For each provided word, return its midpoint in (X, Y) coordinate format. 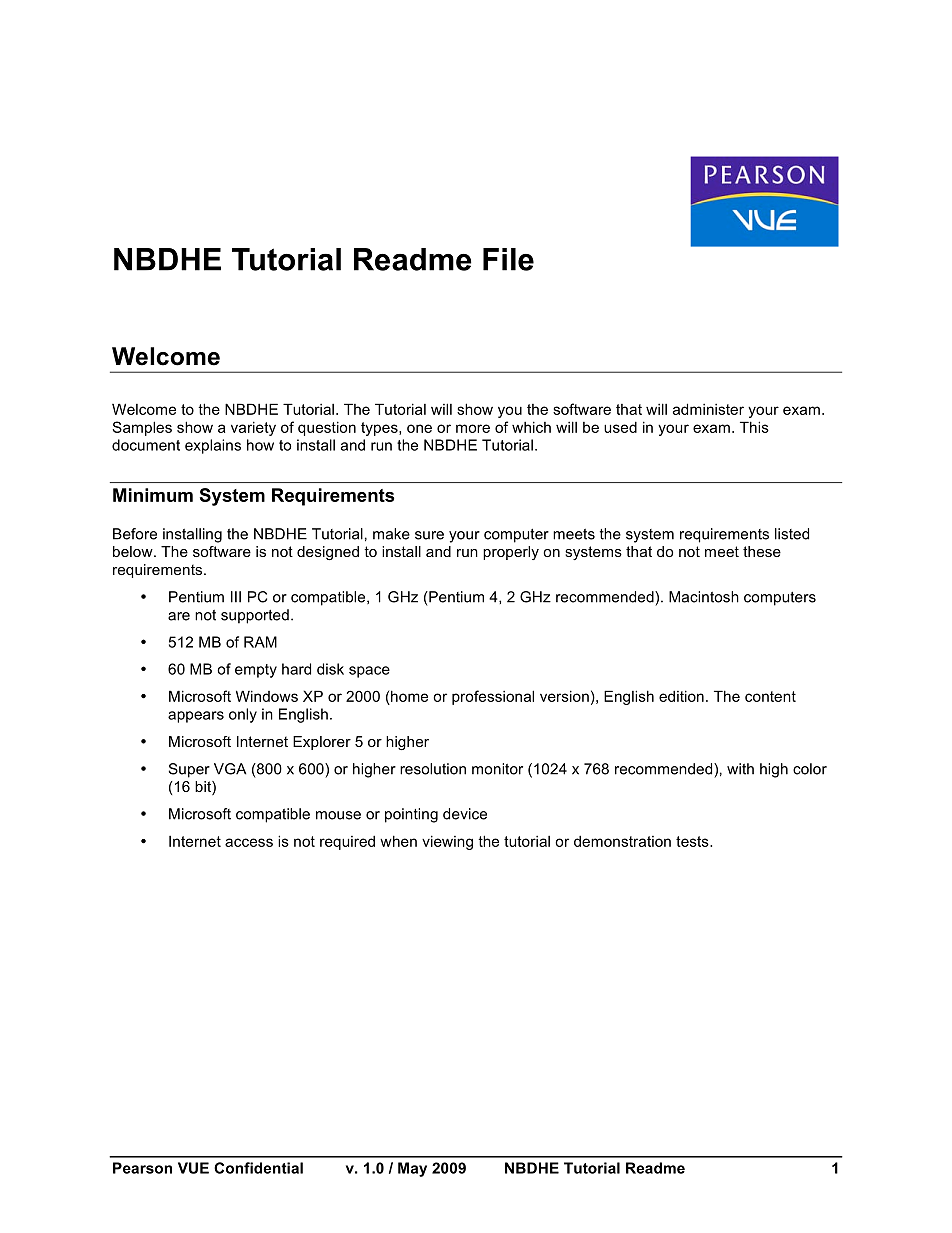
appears (196, 717)
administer (708, 409)
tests (693, 841)
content (770, 696)
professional (493, 697)
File (508, 259)
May (412, 1169)
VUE (193, 1168)
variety (253, 428)
